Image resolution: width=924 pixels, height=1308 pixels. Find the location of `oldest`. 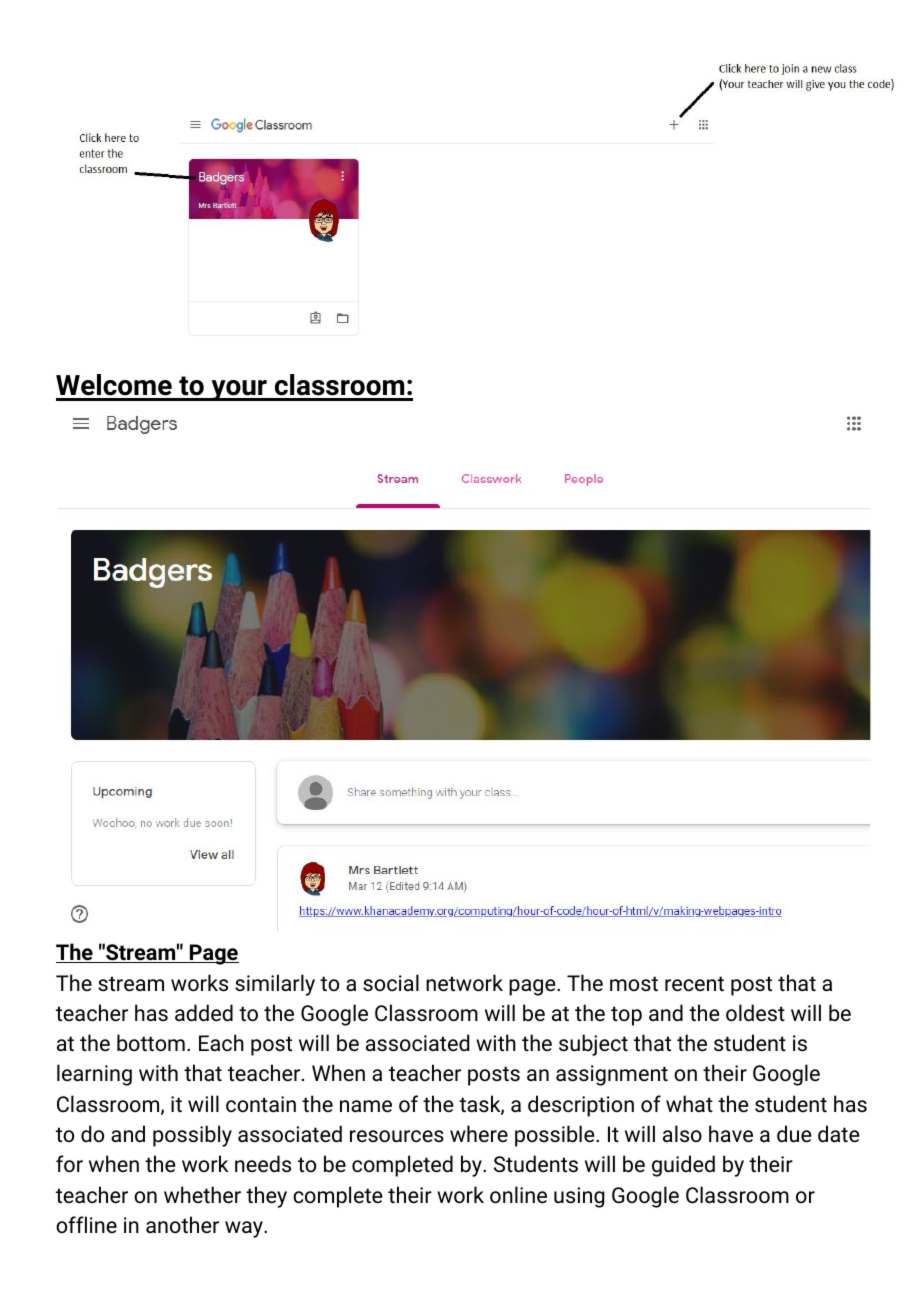

oldest is located at coordinates (755, 1013).
